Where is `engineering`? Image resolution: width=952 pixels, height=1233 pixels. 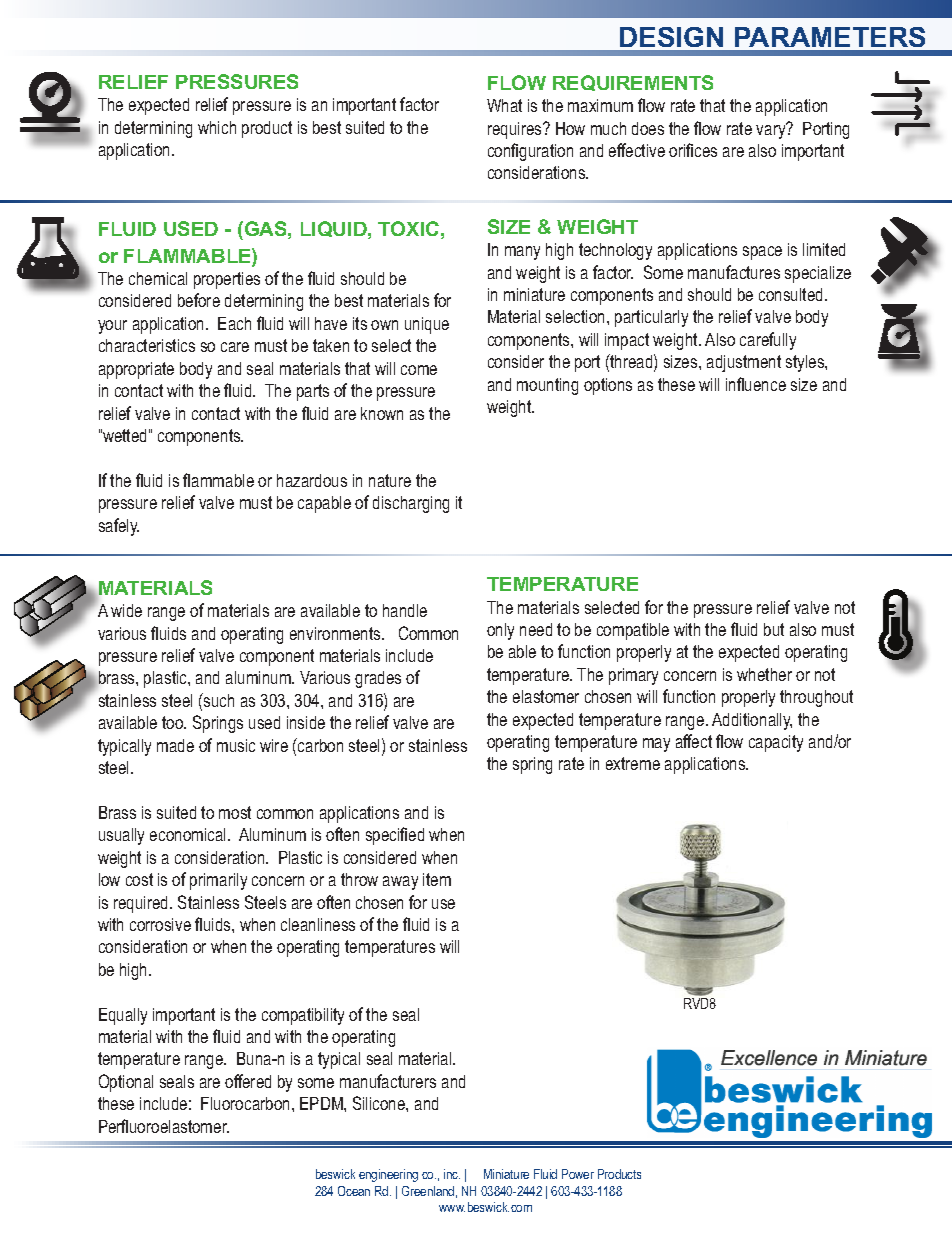 engineering is located at coordinates (388, 1175).
